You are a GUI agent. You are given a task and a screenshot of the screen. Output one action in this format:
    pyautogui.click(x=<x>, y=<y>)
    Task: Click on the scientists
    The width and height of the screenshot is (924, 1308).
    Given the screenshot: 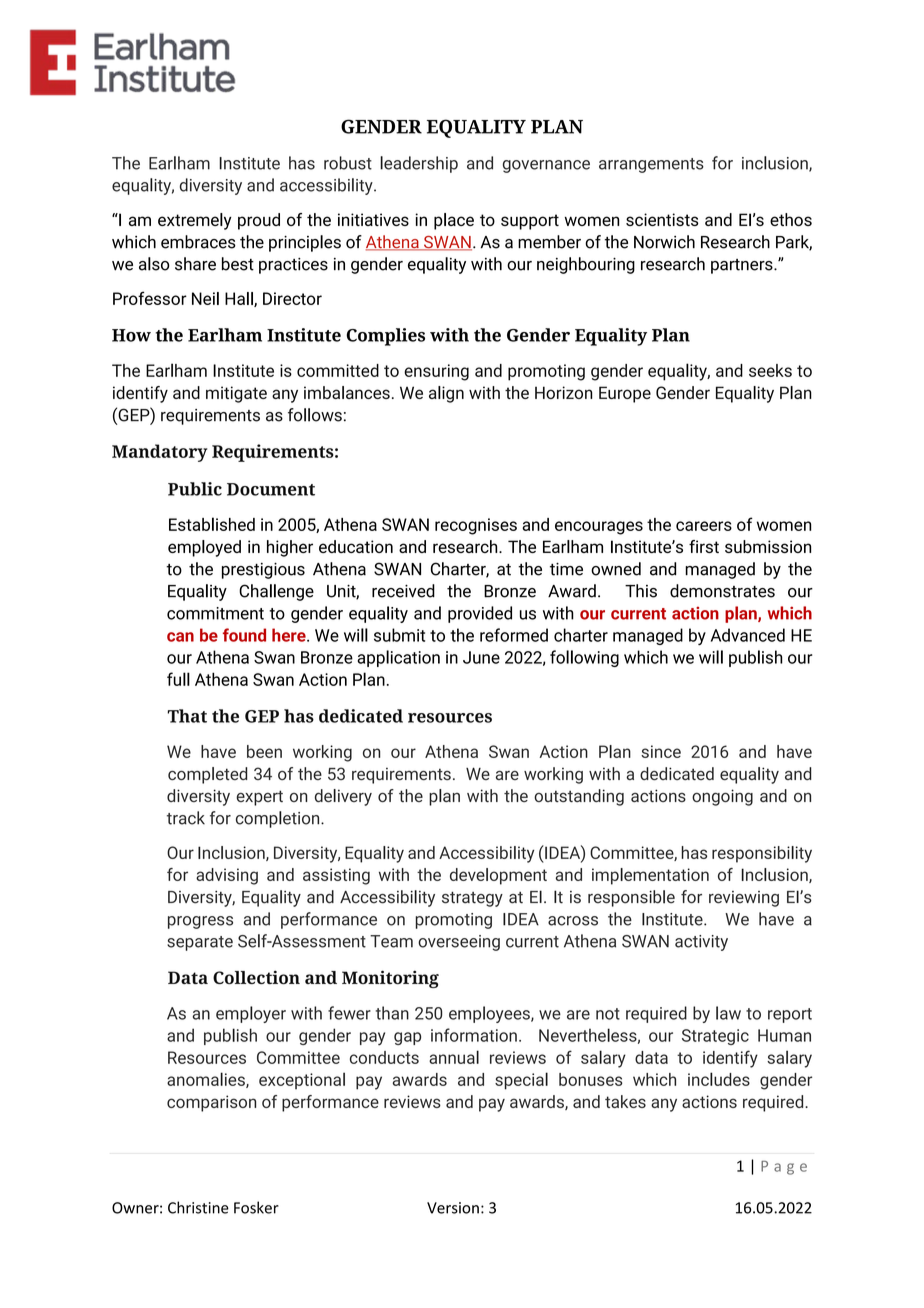 What is the action you would take?
    pyautogui.click(x=662, y=219)
